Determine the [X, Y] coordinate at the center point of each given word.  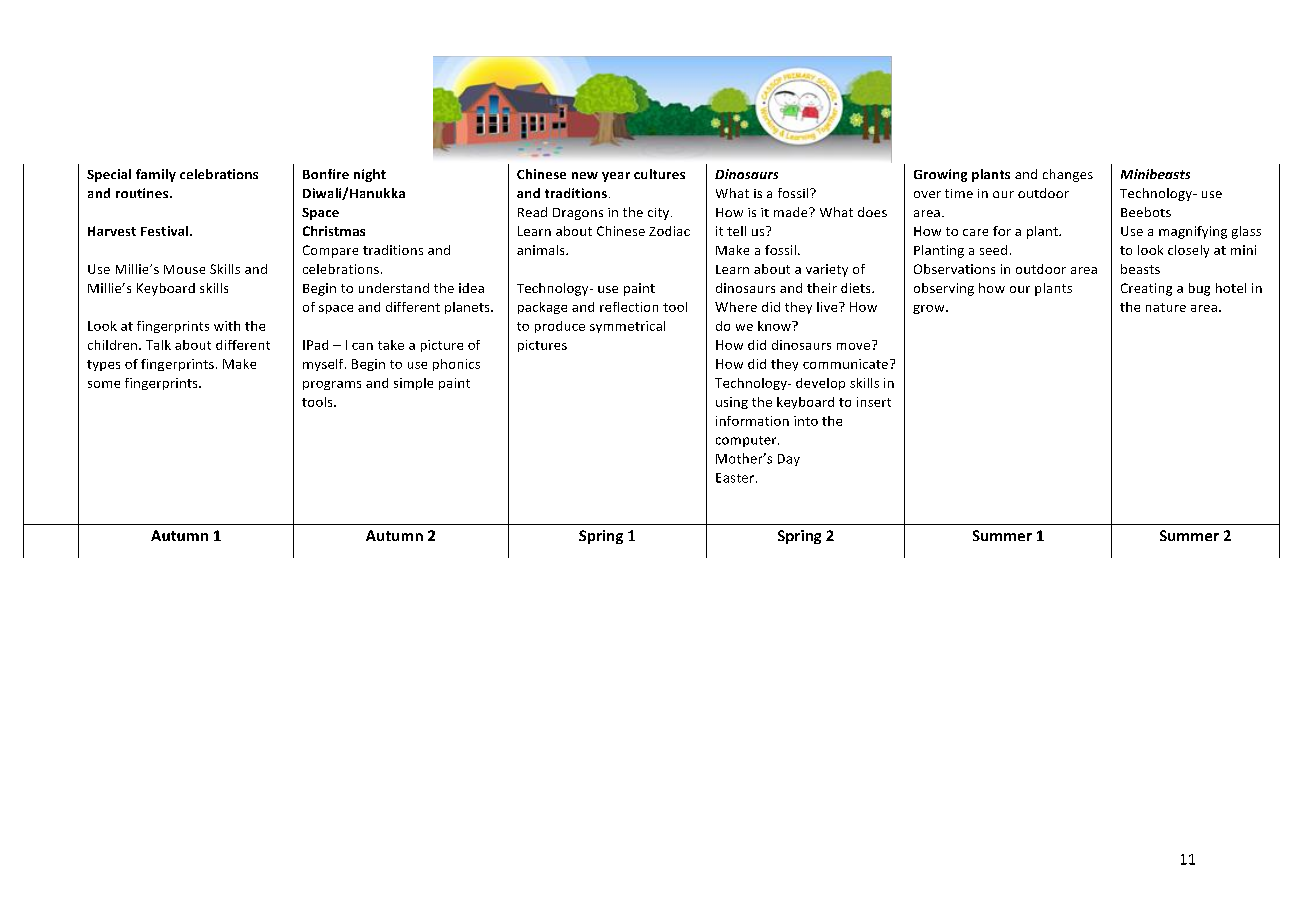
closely [1188, 251]
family [156, 175]
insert [874, 402]
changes [1068, 175]
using [732, 403]
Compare [330, 251]
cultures [659, 174]
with [227, 326]
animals [542, 250]
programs [332, 385]
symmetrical [627, 327]
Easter [736, 478]
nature [1166, 307]
